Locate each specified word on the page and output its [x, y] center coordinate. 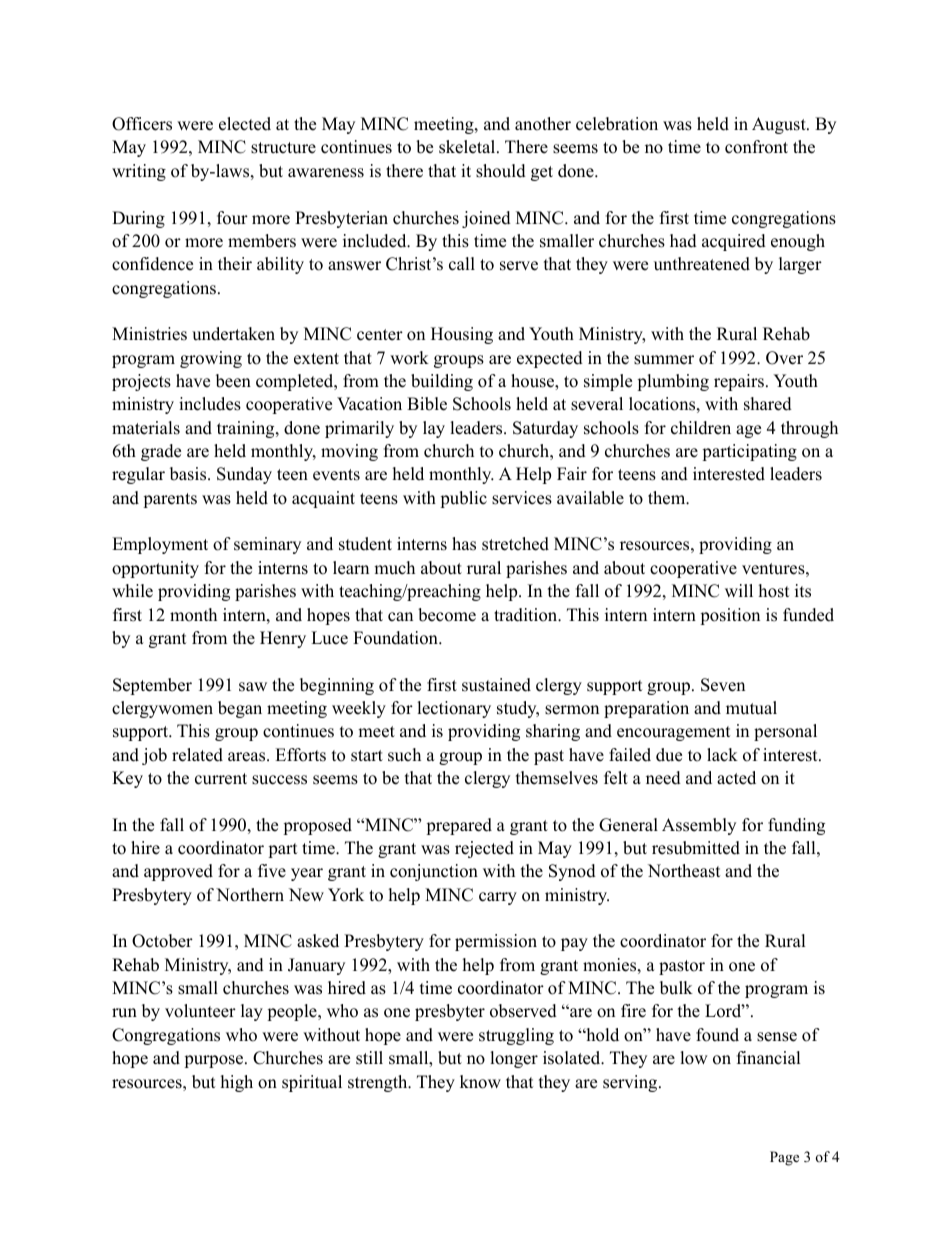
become [447, 615]
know [480, 1082]
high [237, 1083]
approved [178, 872]
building [442, 382]
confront [756, 147]
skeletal [468, 147]
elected [245, 124]
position [730, 616]
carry [498, 898]
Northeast [684, 871]
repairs [739, 382]
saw [253, 687]
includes [210, 404]
